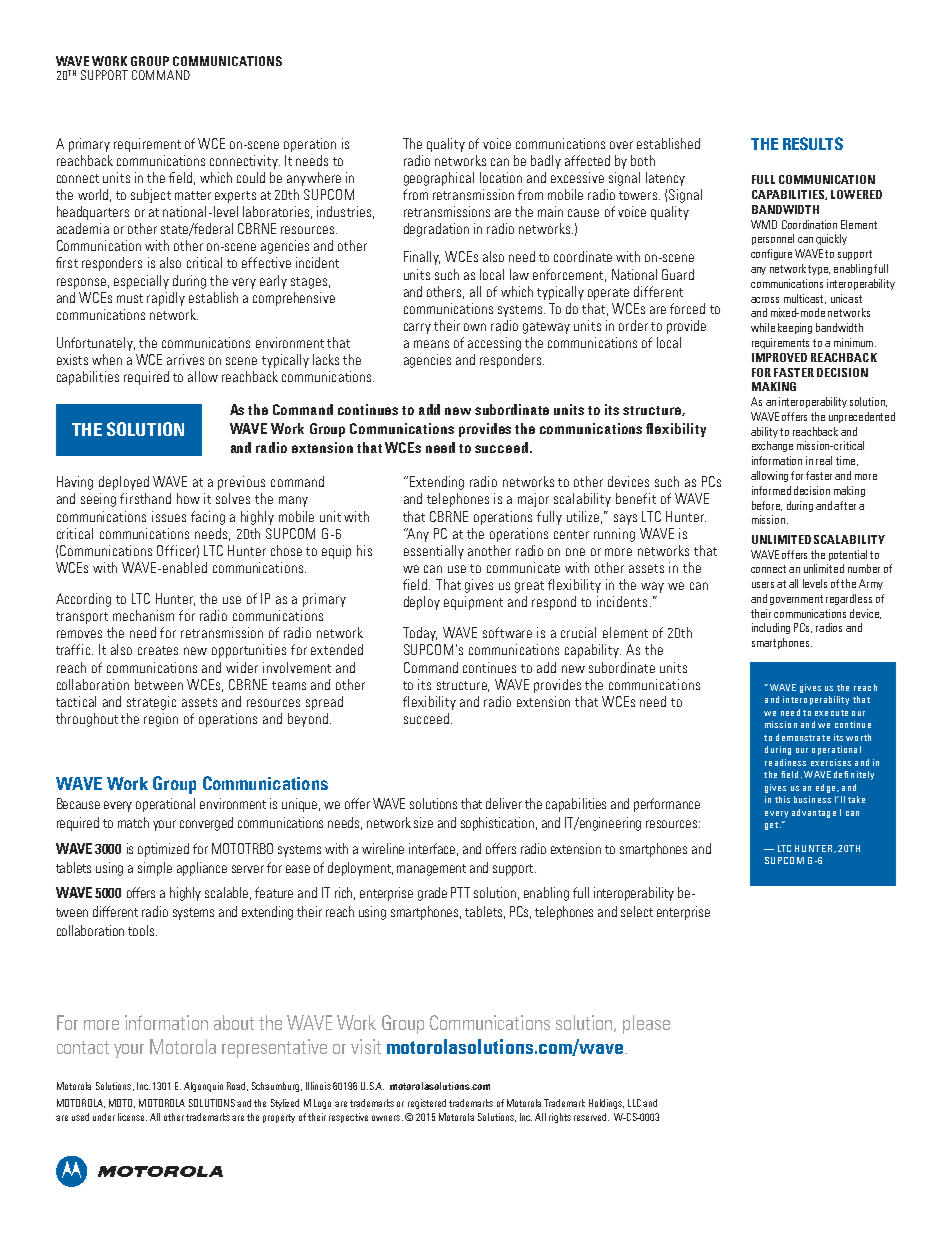 The height and width of the page is (1233, 952). I want to click on informed, so click(771, 490).
